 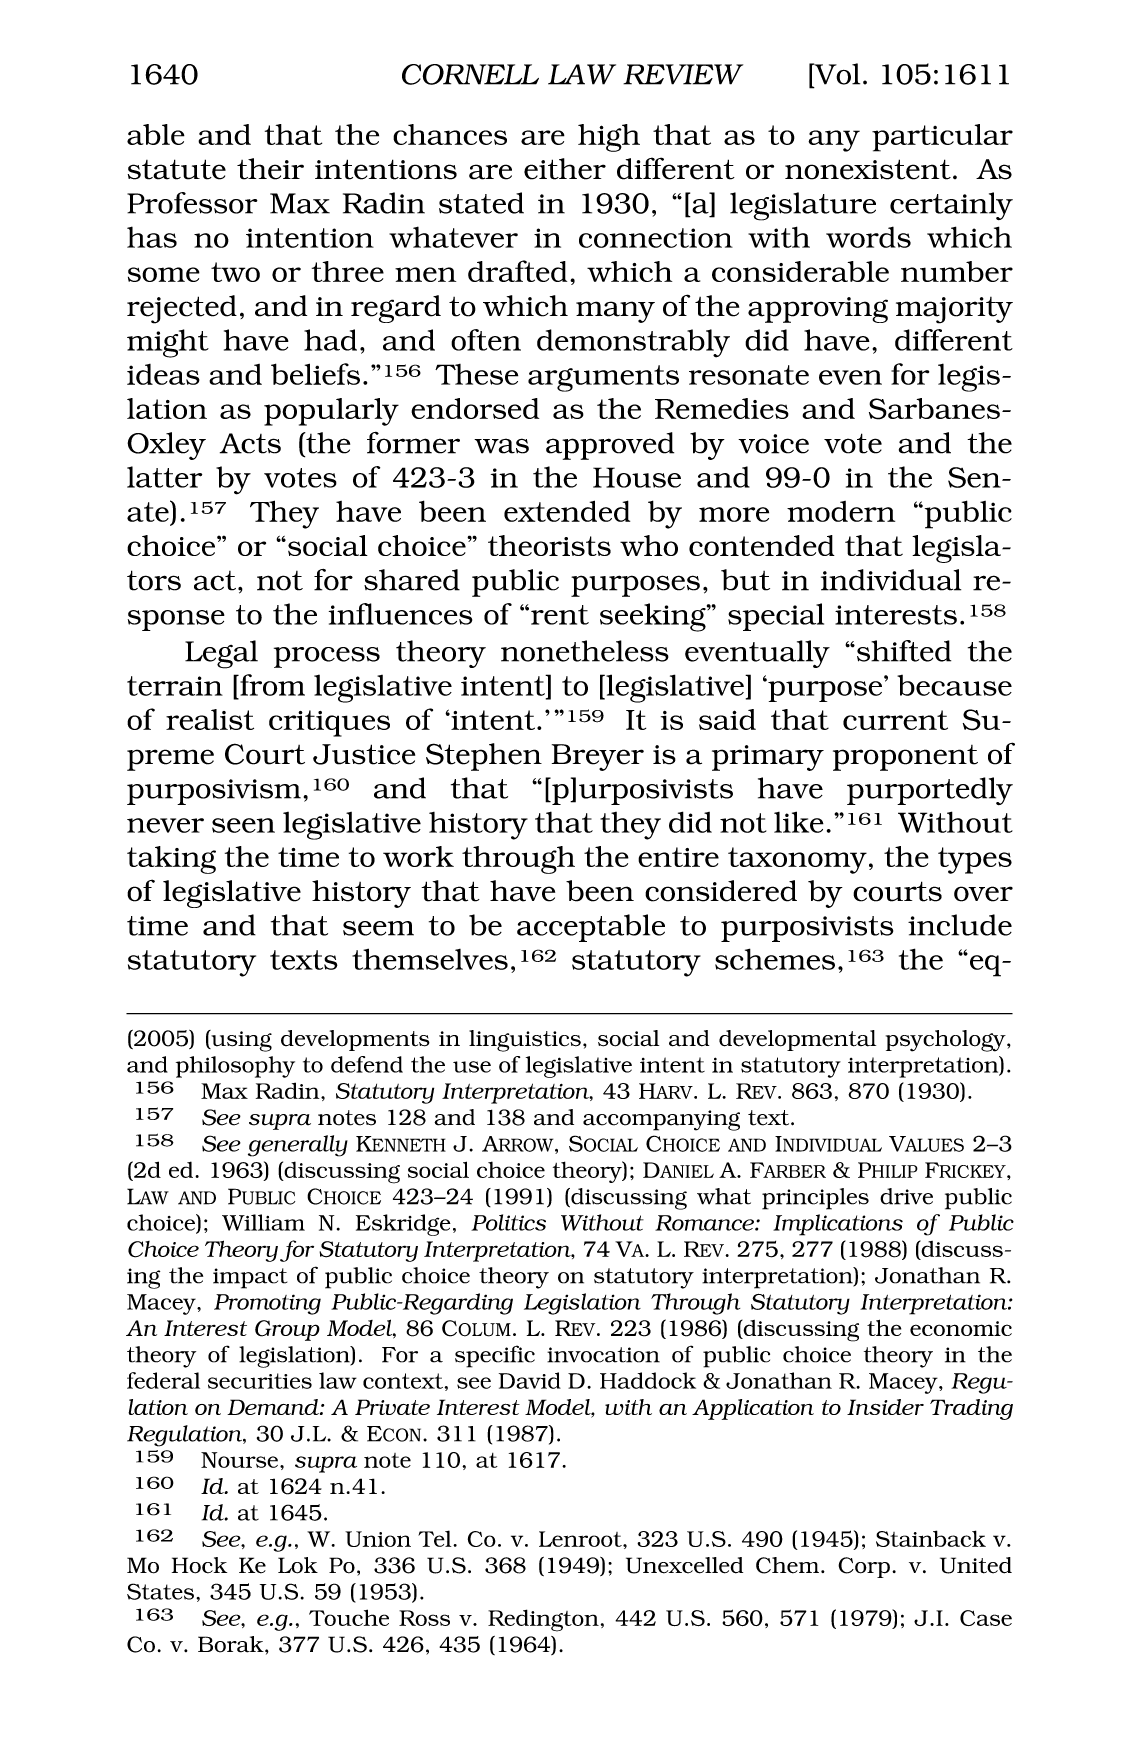 What do you see at coordinates (930, 791) in the screenshot?
I see `purportedly` at bounding box center [930, 791].
